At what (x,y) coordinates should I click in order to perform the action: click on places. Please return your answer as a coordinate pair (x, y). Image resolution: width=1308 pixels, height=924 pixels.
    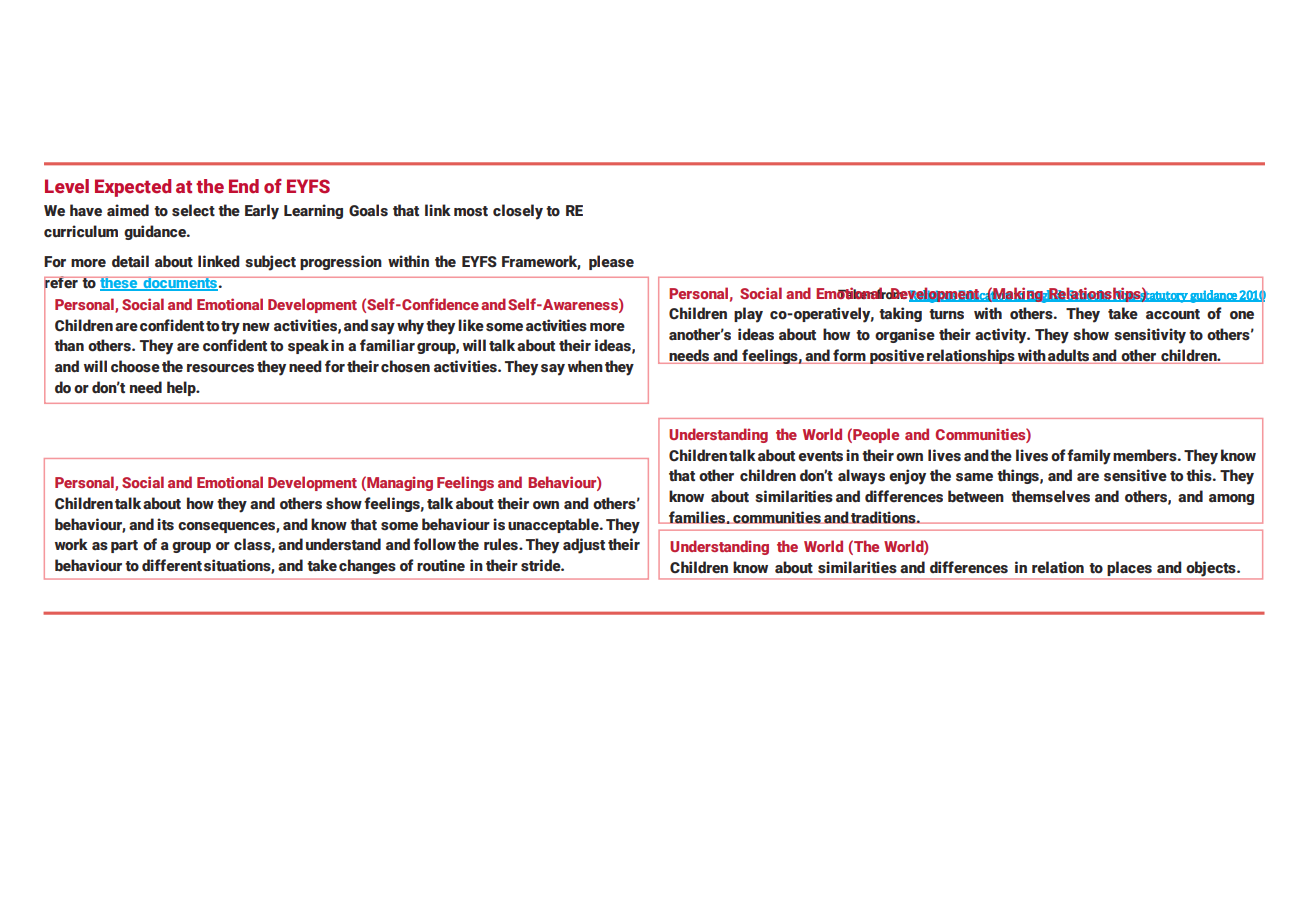
    Looking at the image, I should click on (1130, 570).
